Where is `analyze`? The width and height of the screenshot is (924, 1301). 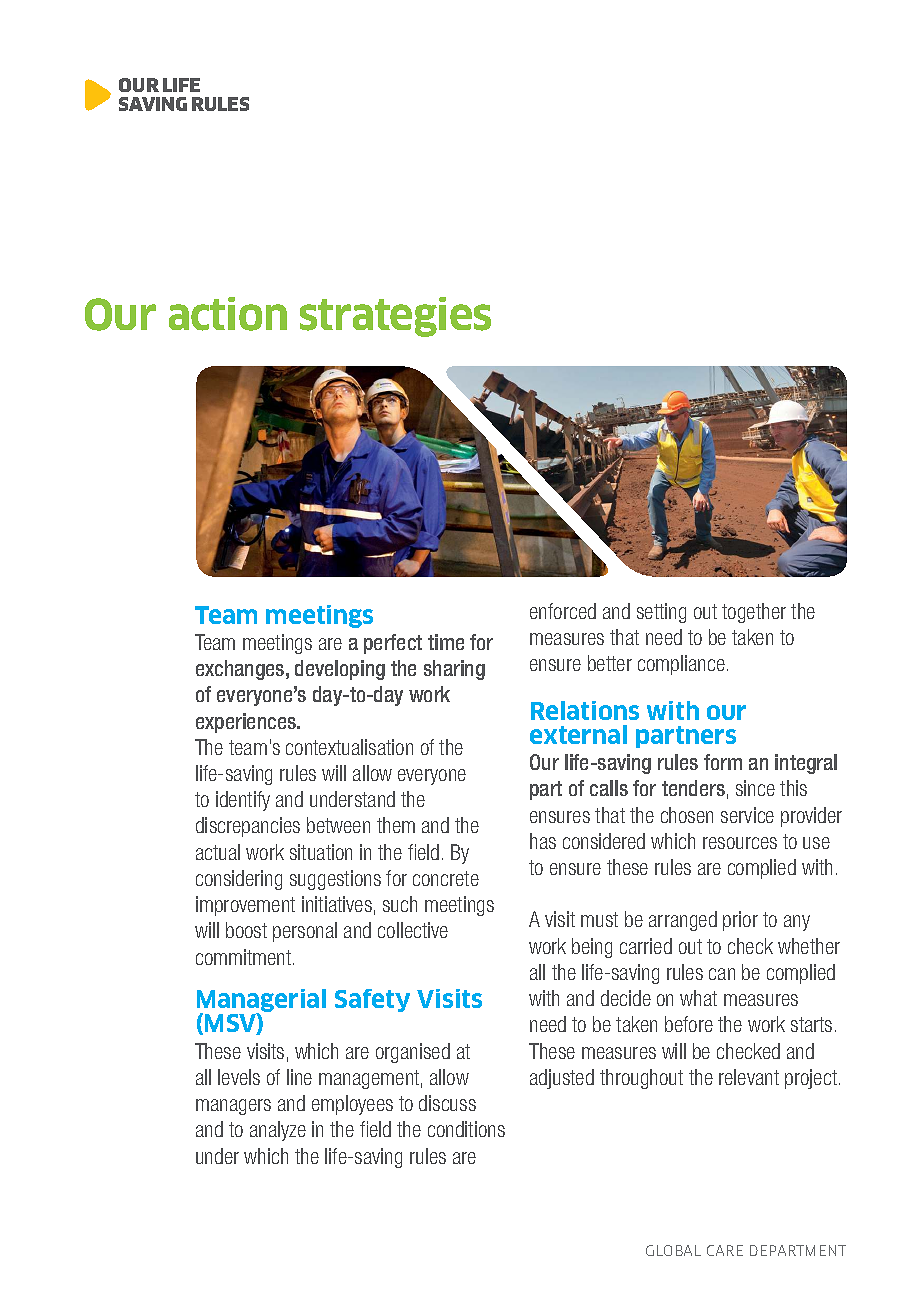
analyze is located at coordinates (278, 1131).
